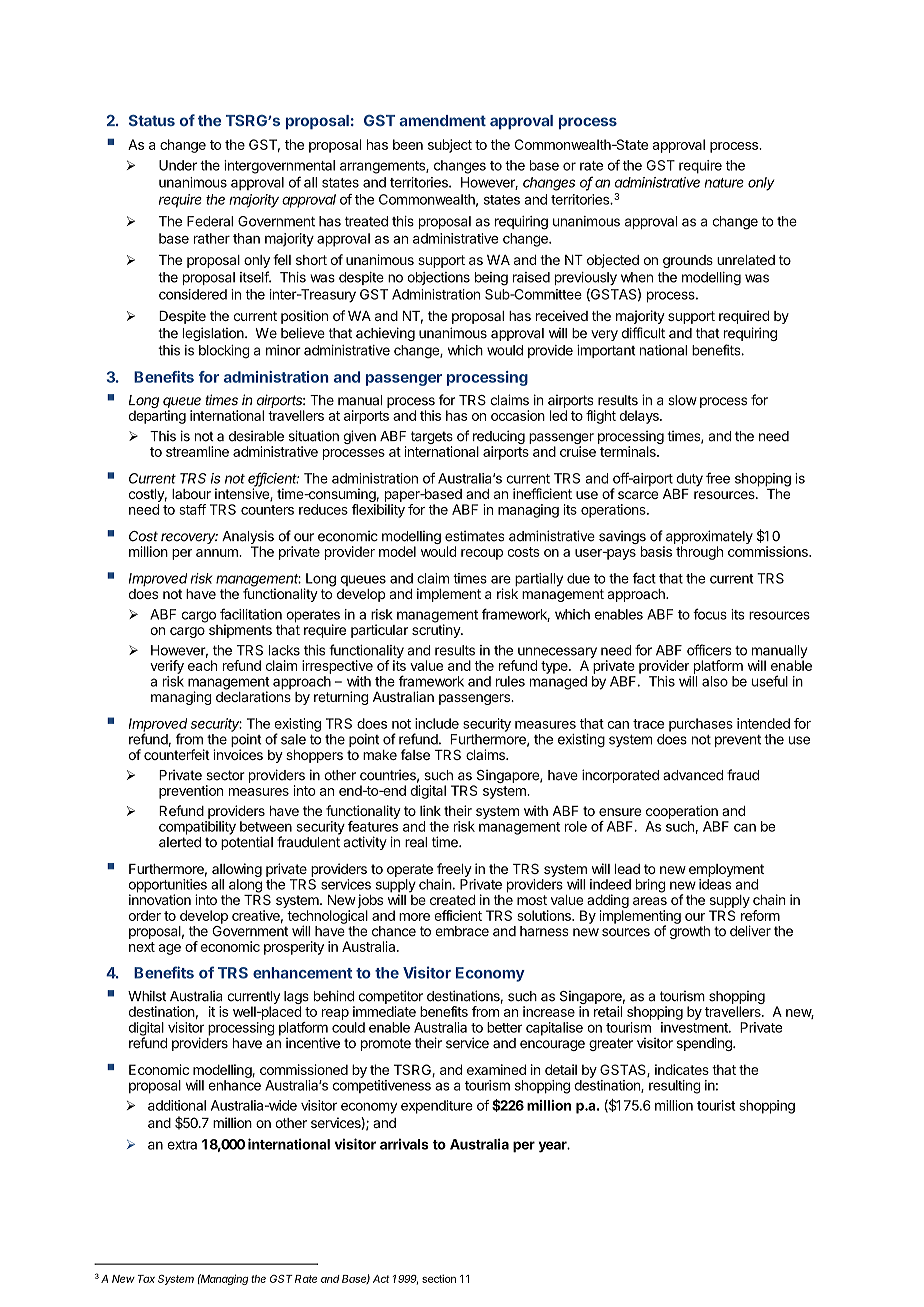 The height and width of the screenshot is (1307, 924). I want to click on subject, so click(450, 146).
